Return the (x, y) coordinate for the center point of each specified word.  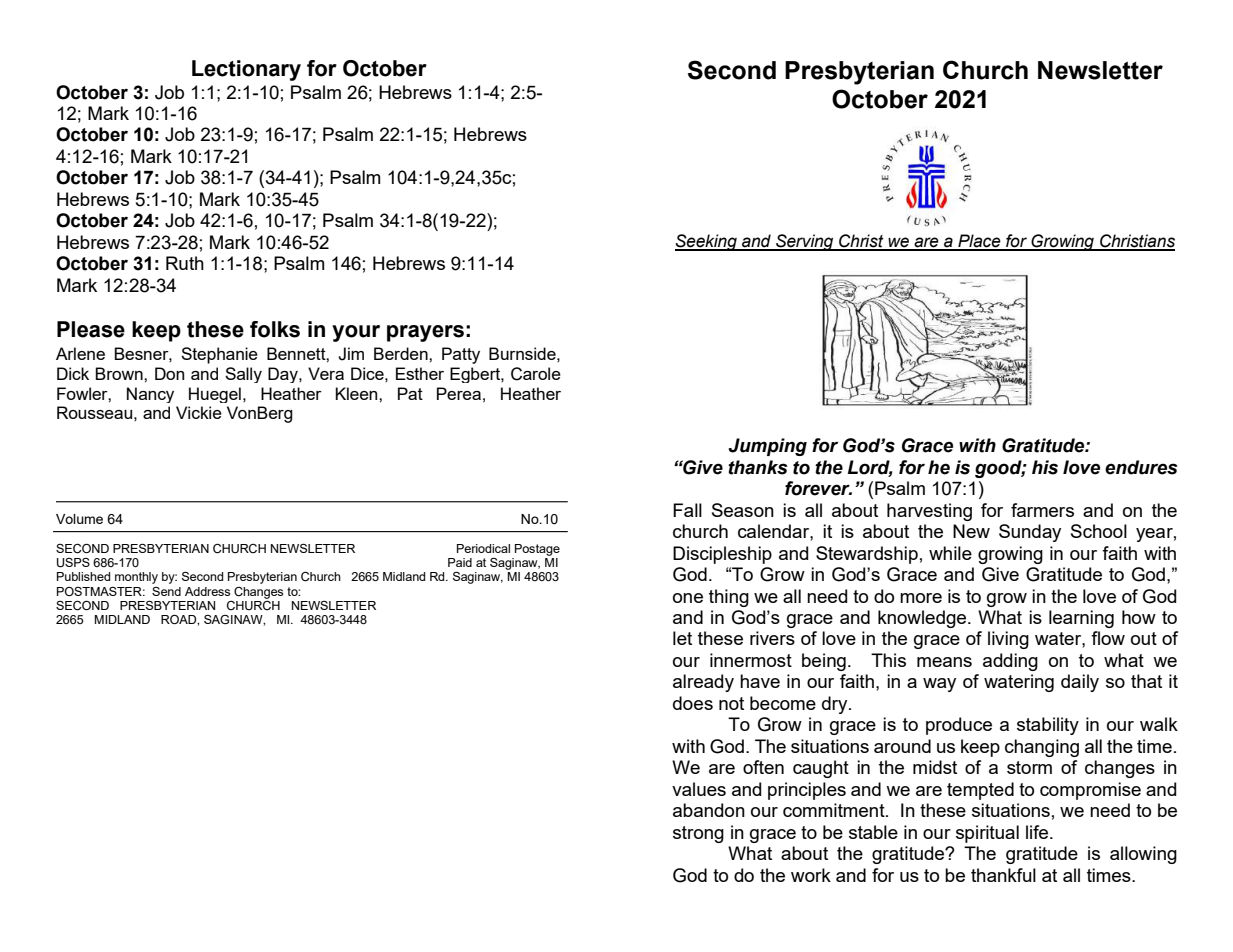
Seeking (707, 242)
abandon (709, 810)
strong (698, 834)
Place (979, 242)
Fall (687, 510)
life (1038, 832)
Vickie (199, 412)
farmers (1042, 510)
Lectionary (246, 70)
